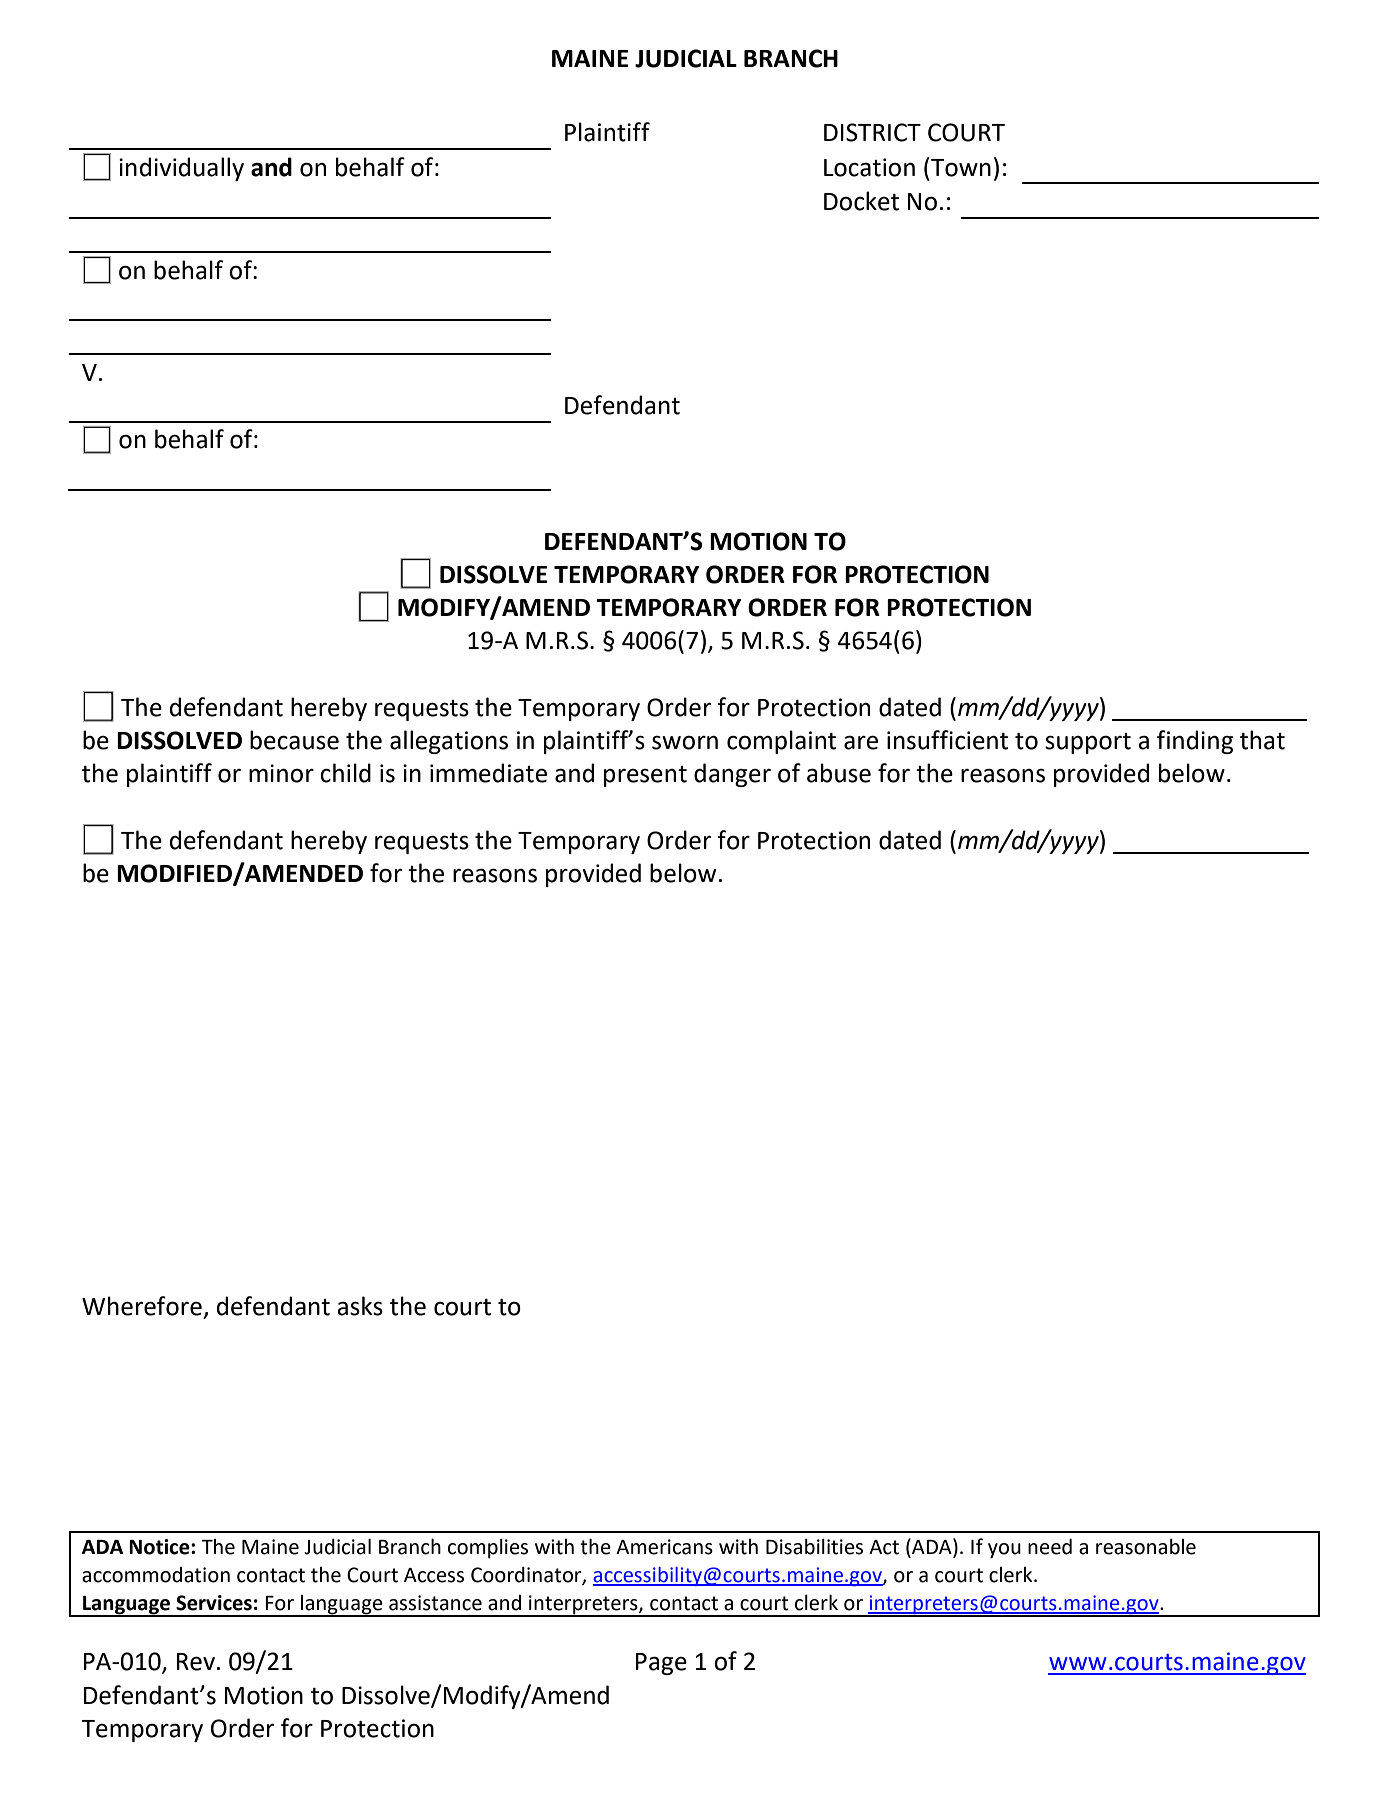 This page has height=1799, width=1390. What do you see at coordinates (960, 167) in the page?
I see `Town` at bounding box center [960, 167].
